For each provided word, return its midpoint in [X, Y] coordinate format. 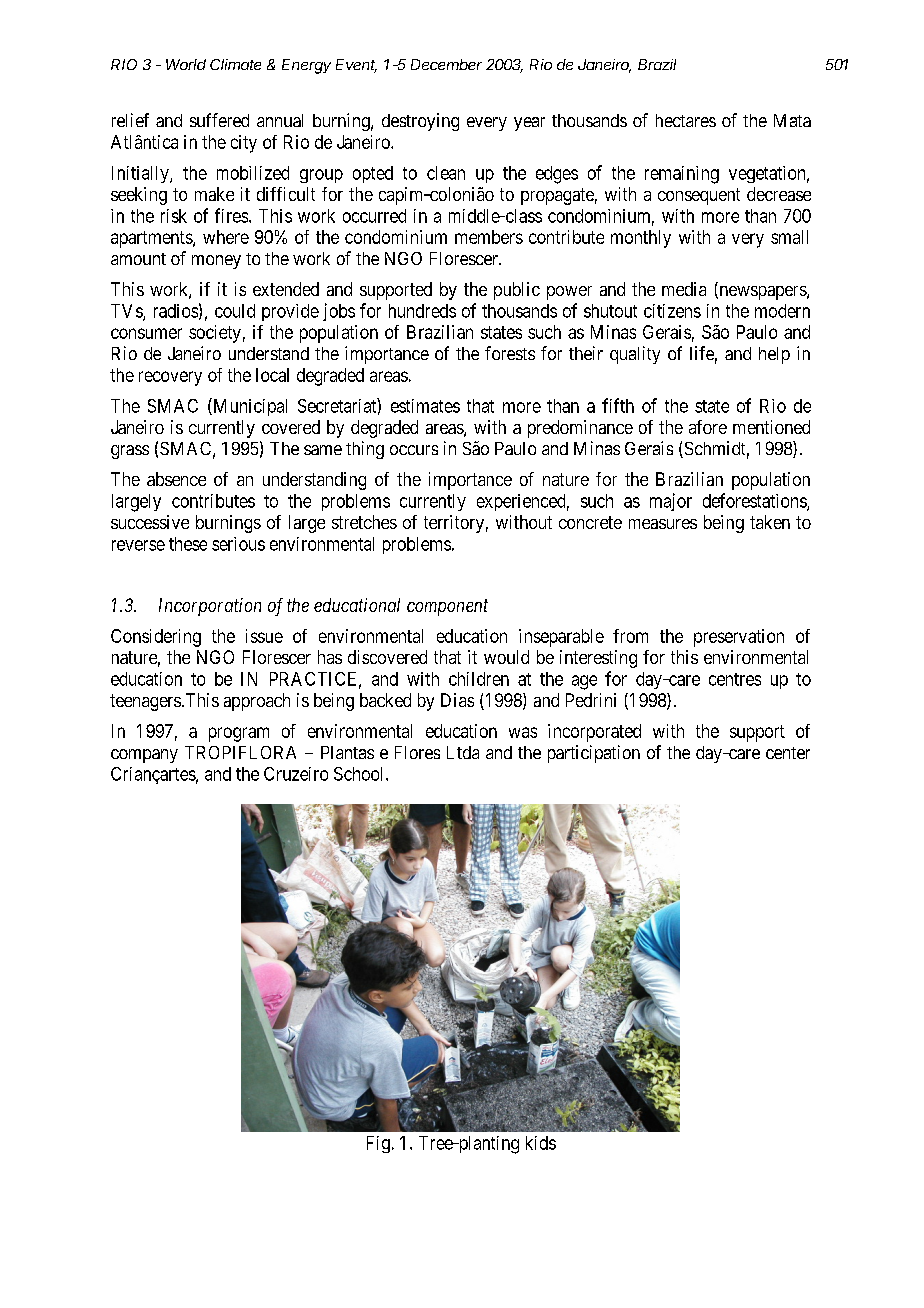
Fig [378, 1144]
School [360, 774]
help [774, 355]
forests [510, 353]
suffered [219, 120]
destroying [420, 122]
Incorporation [210, 607]
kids [541, 1143]
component [447, 607]
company [144, 756]
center [788, 753]
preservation [739, 638]
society [215, 334]
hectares [686, 120]
